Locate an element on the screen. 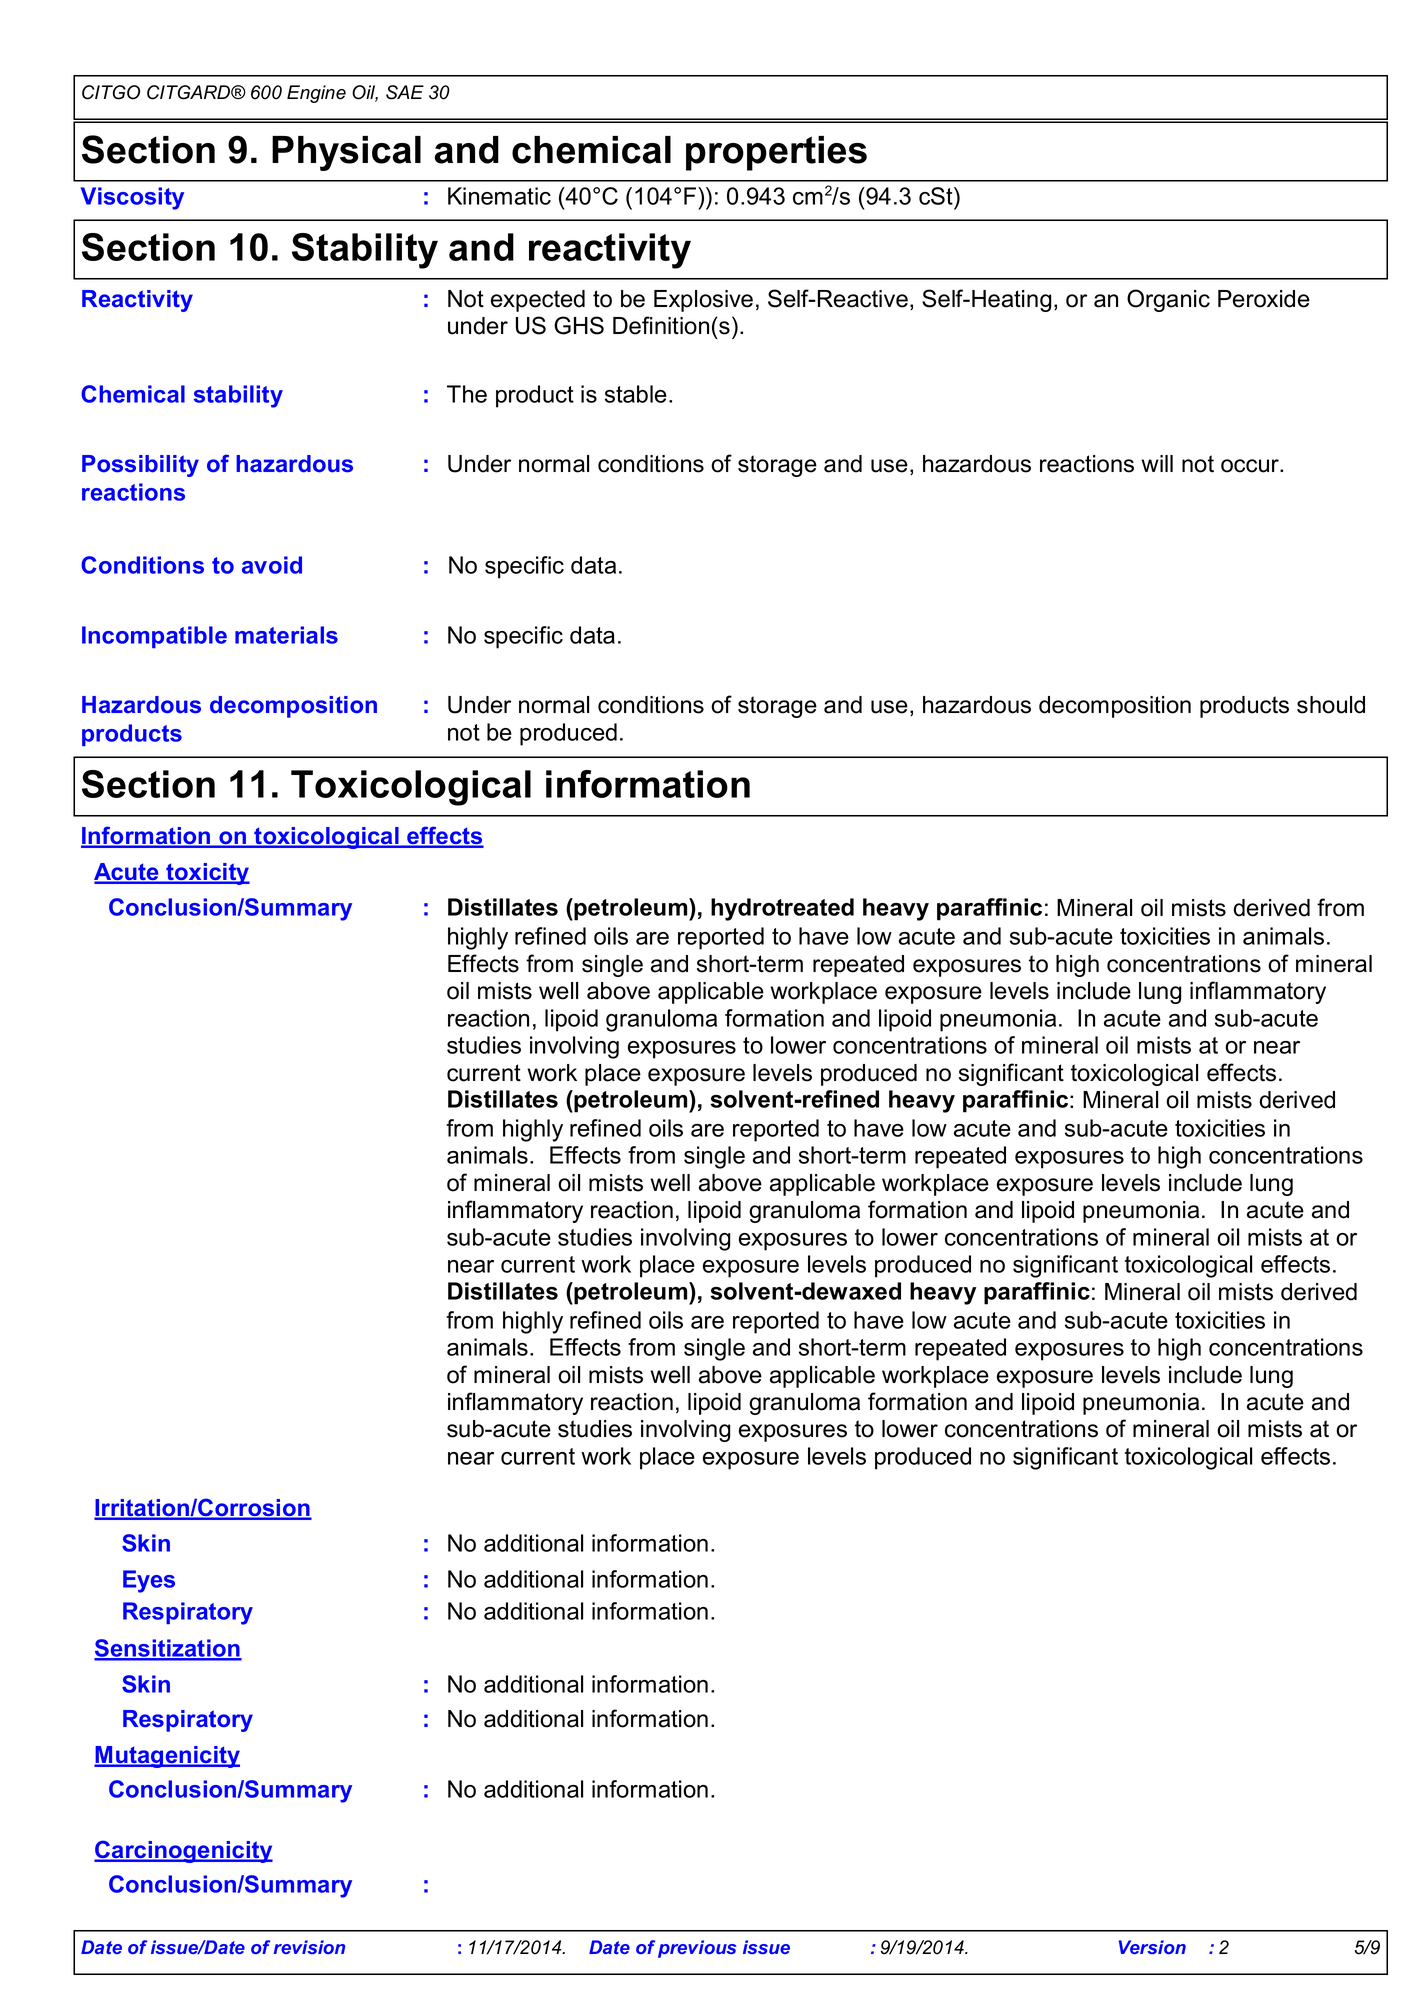  materials is located at coordinates (286, 635).
